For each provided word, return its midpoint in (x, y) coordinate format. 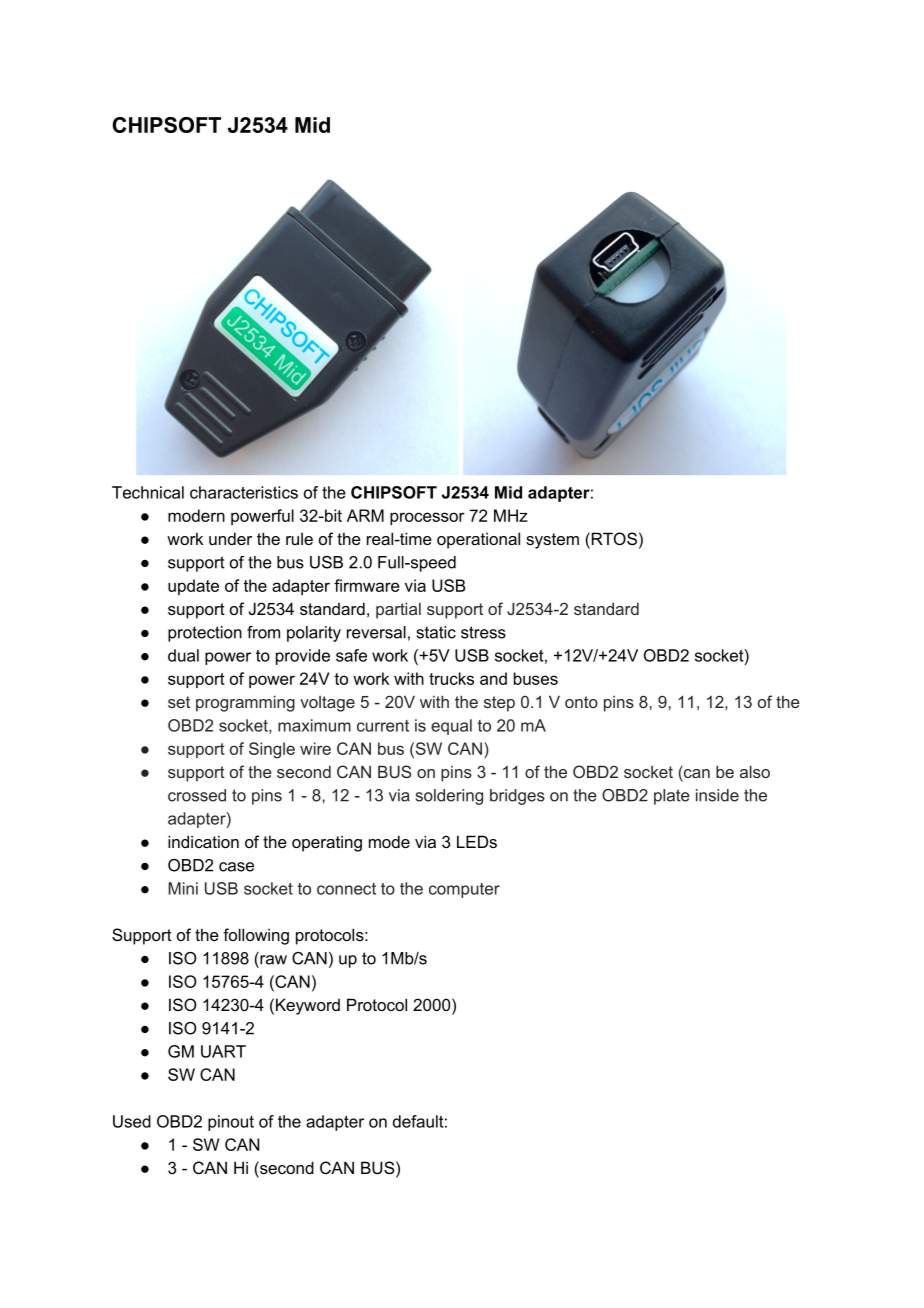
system (552, 541)
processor (427, 518)
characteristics (244, 492)
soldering (449, 797)
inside (717, 795)
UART (223, 1051)
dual (183, 655)
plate (672, 797)
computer (464, 890)
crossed (197, 795)
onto (581, 702)
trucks (451, 678)
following (256, 936)
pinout (231, 1123)
